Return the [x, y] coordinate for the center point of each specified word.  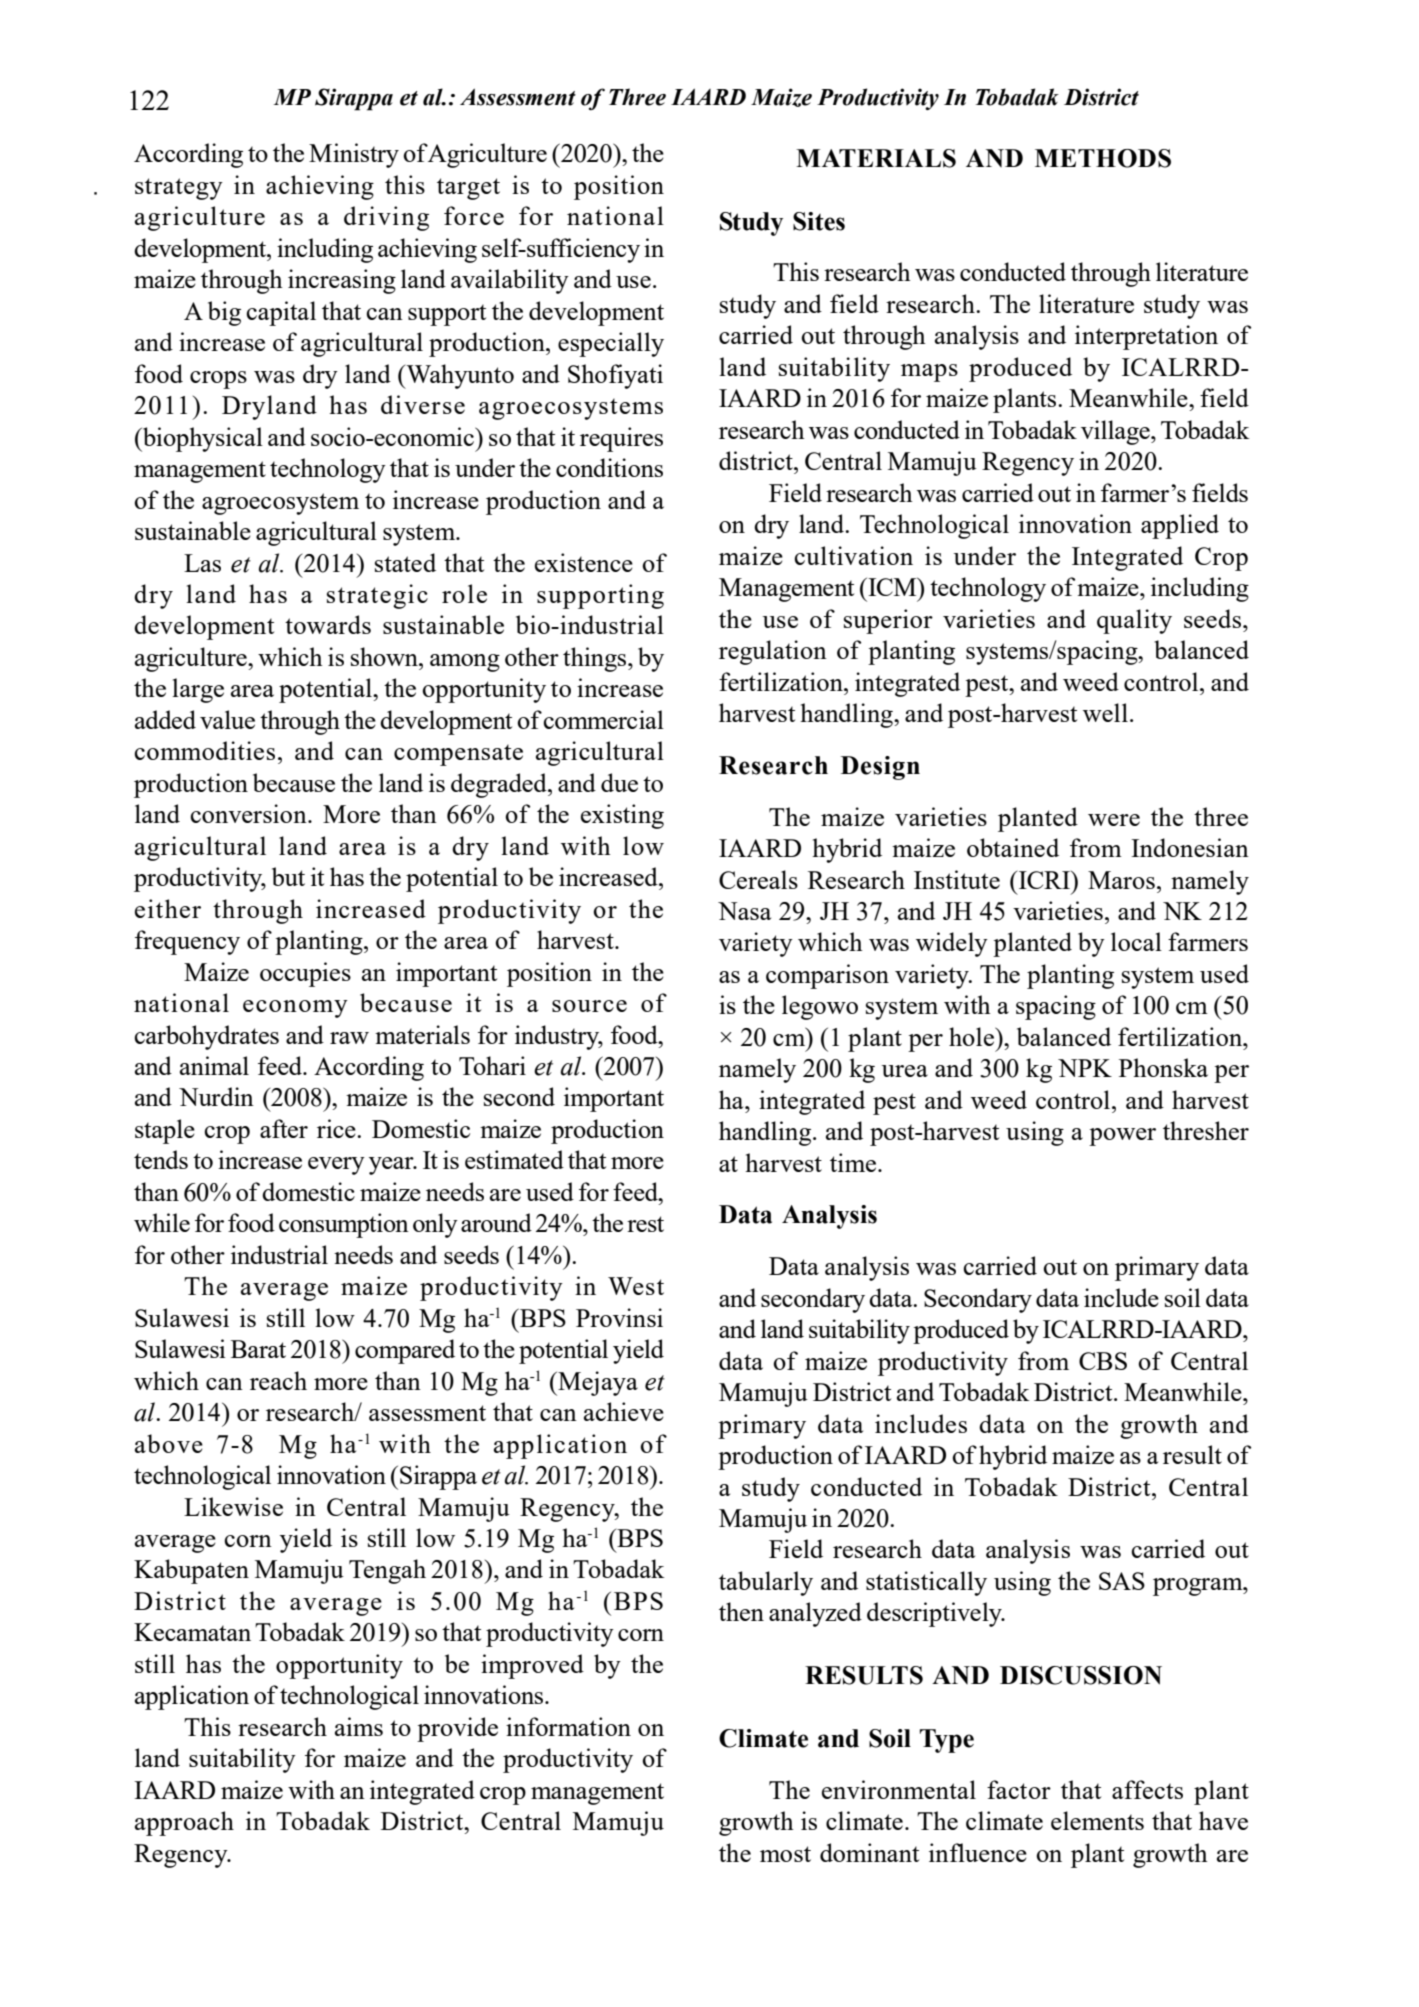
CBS [1103, 1361]
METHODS [1103, 158]
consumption [344, 1225]
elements [1097, 1820]
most [785, 1854]
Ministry [354, 155]
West [636, 1286]
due [619, 782]
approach [184, 1823]
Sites [819, 221]
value [227, 719]
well [1105, 712]
